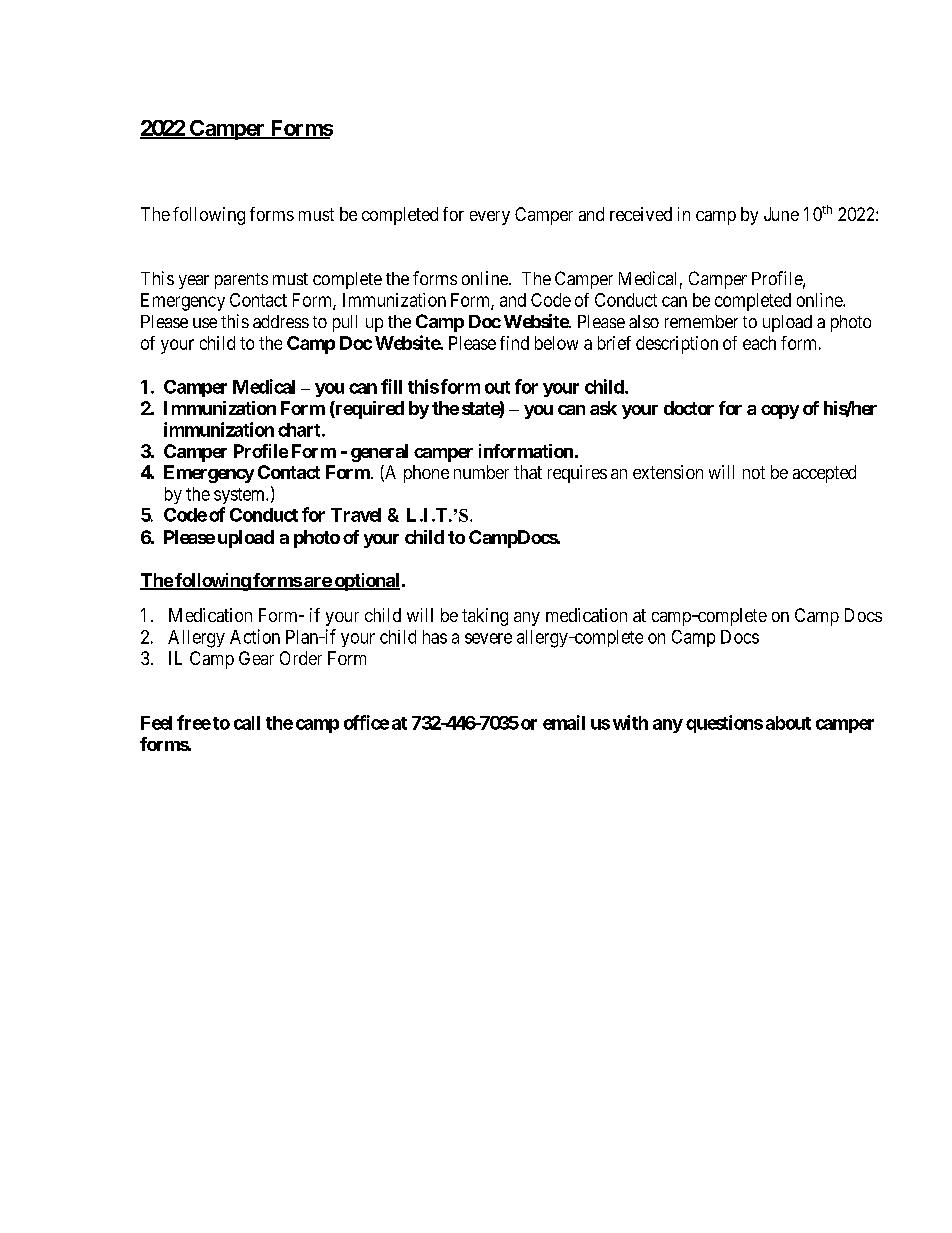 The width and height of the image is (952, 1233). What do you see at coordinates (241, 281) in the image?
I see `parents` at bounding box center [241, 281].
